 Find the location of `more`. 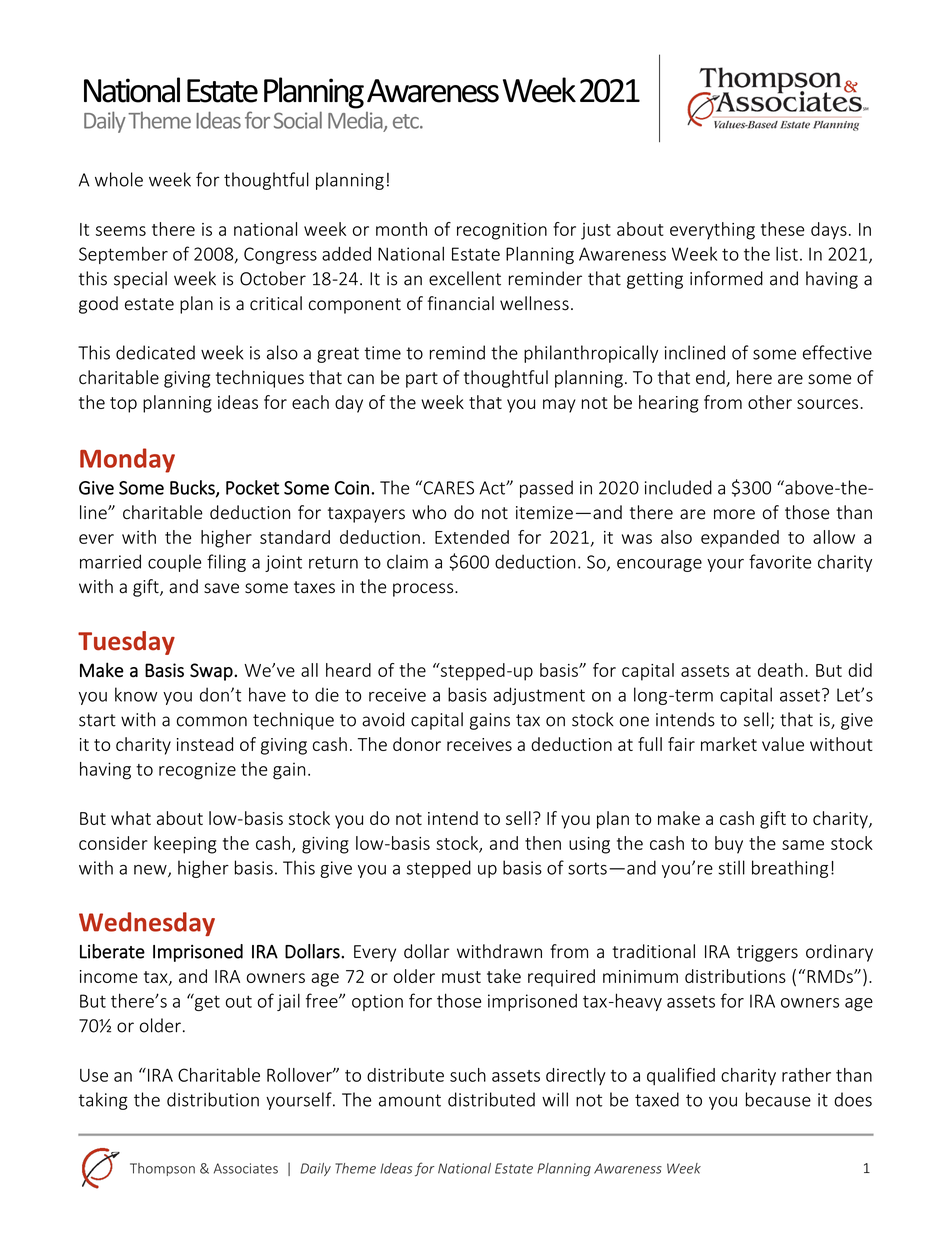

more is located at coordinates (734, 514).
